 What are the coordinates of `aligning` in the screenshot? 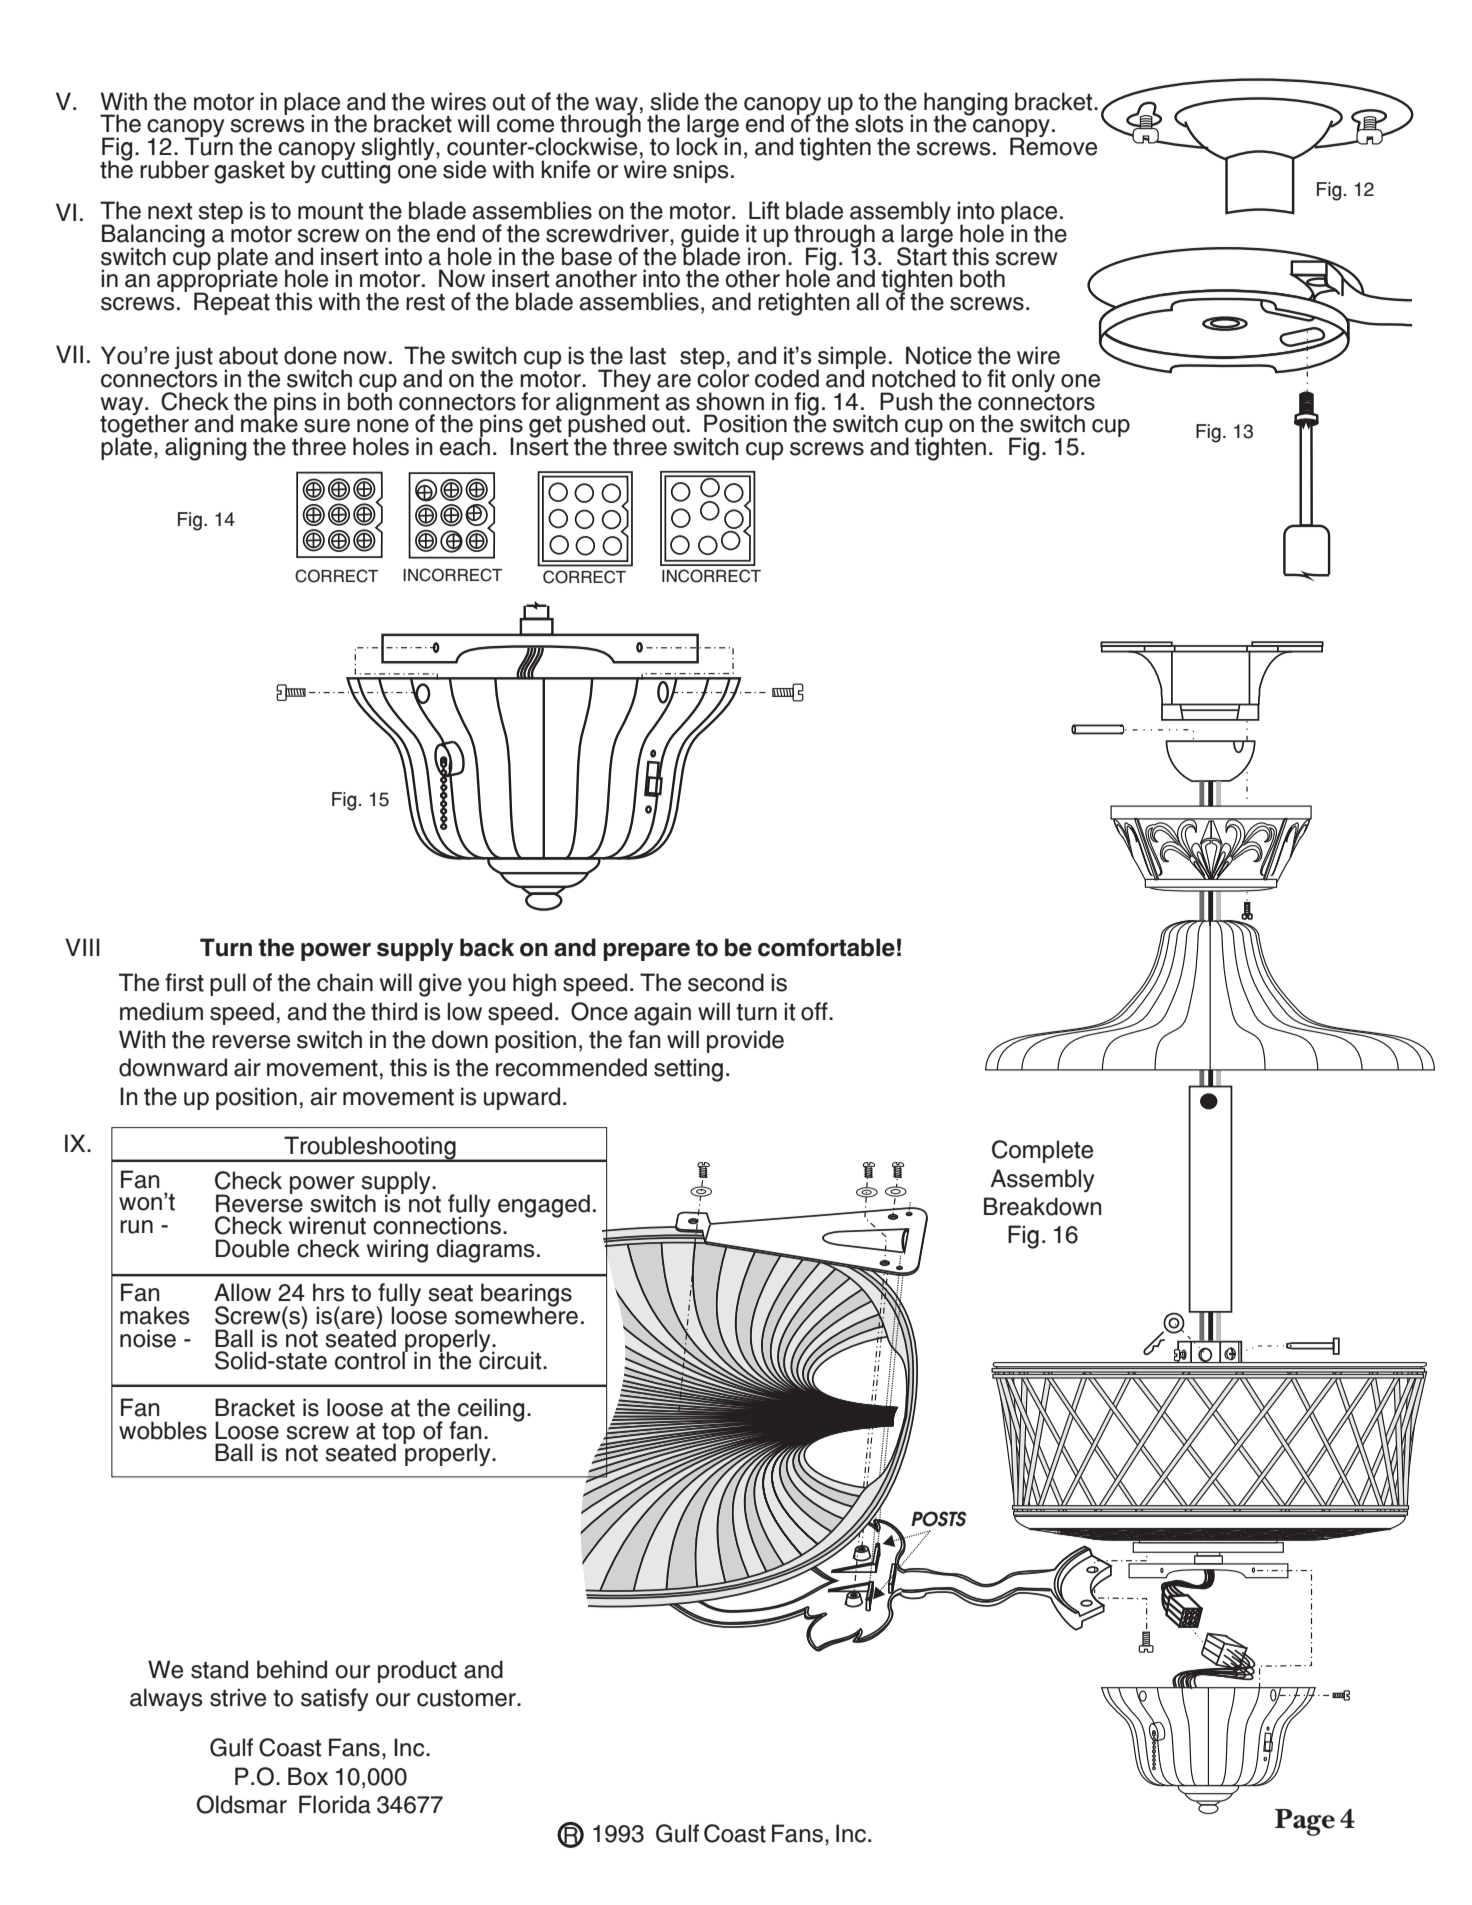 It's located at (205, 449).
